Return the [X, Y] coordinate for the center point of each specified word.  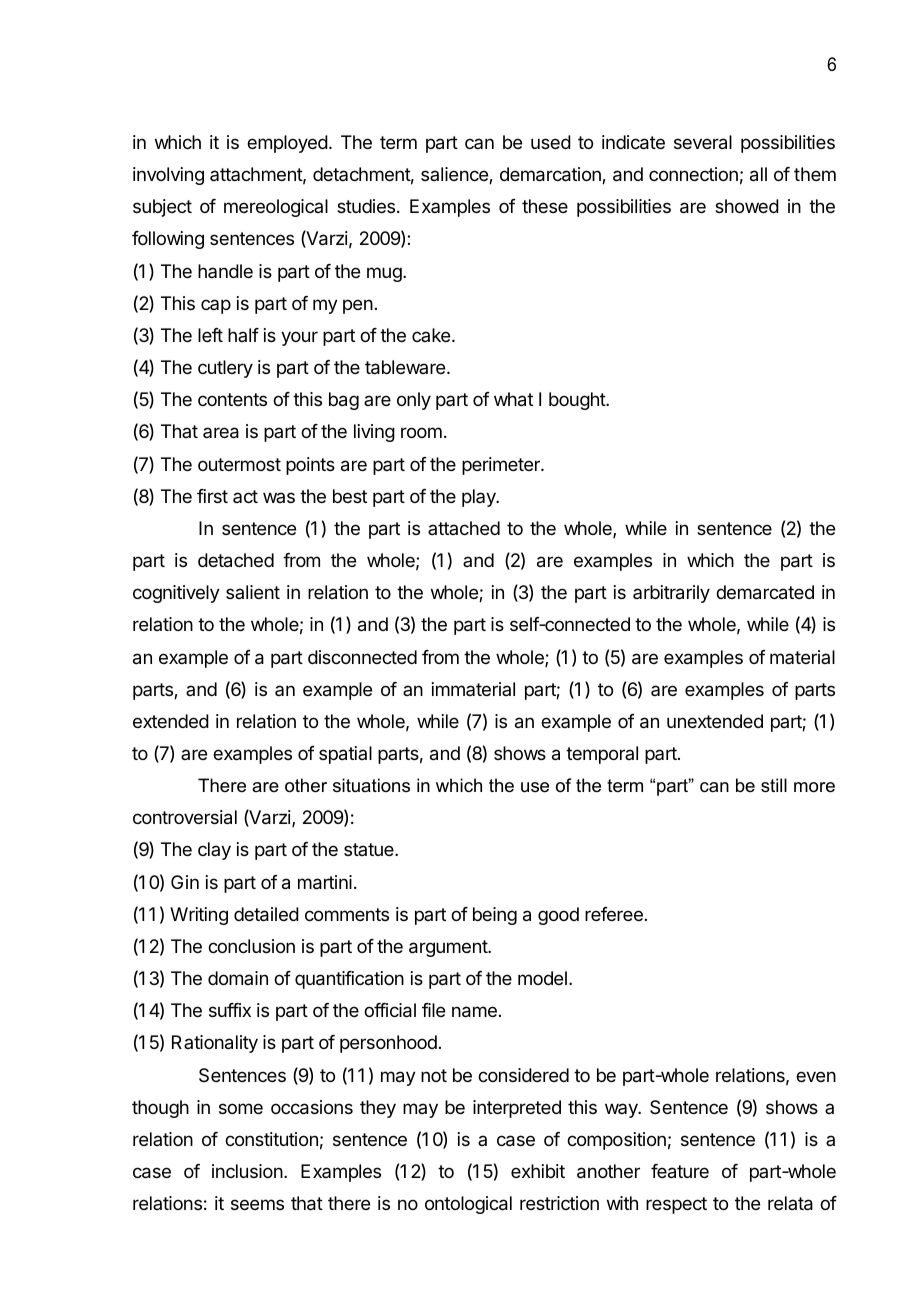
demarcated [765, 592]
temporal [602, 755]
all [758, 174]
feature [680, 1171]
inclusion [247, 1171]
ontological [468, 1205]
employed [287, 144]
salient [253, 592]
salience [455, 175]
